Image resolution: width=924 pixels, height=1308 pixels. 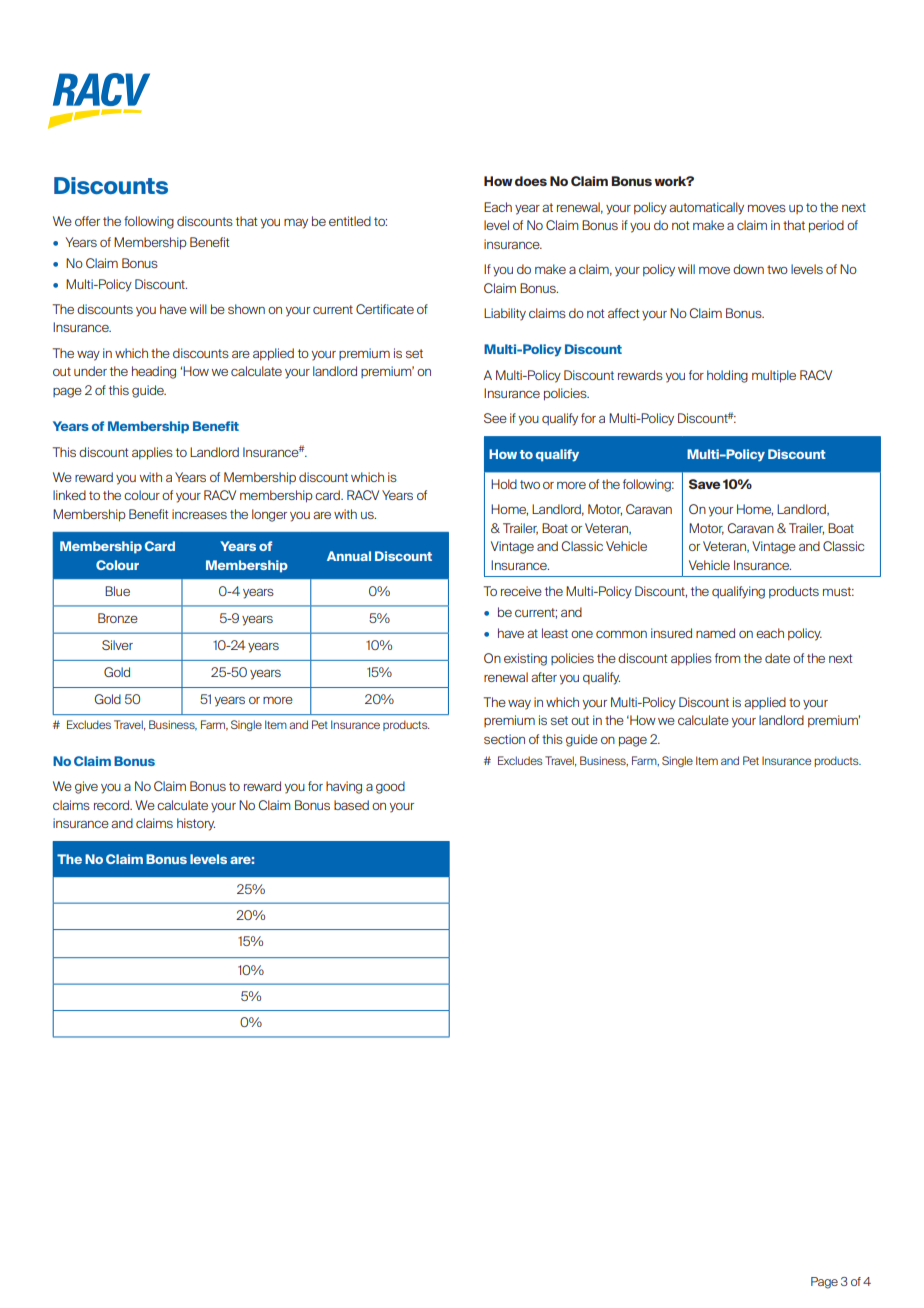 What do you see at coordinates (705, 484) in the screenshot?
I see `Save` at bounding box center [705, 484].
